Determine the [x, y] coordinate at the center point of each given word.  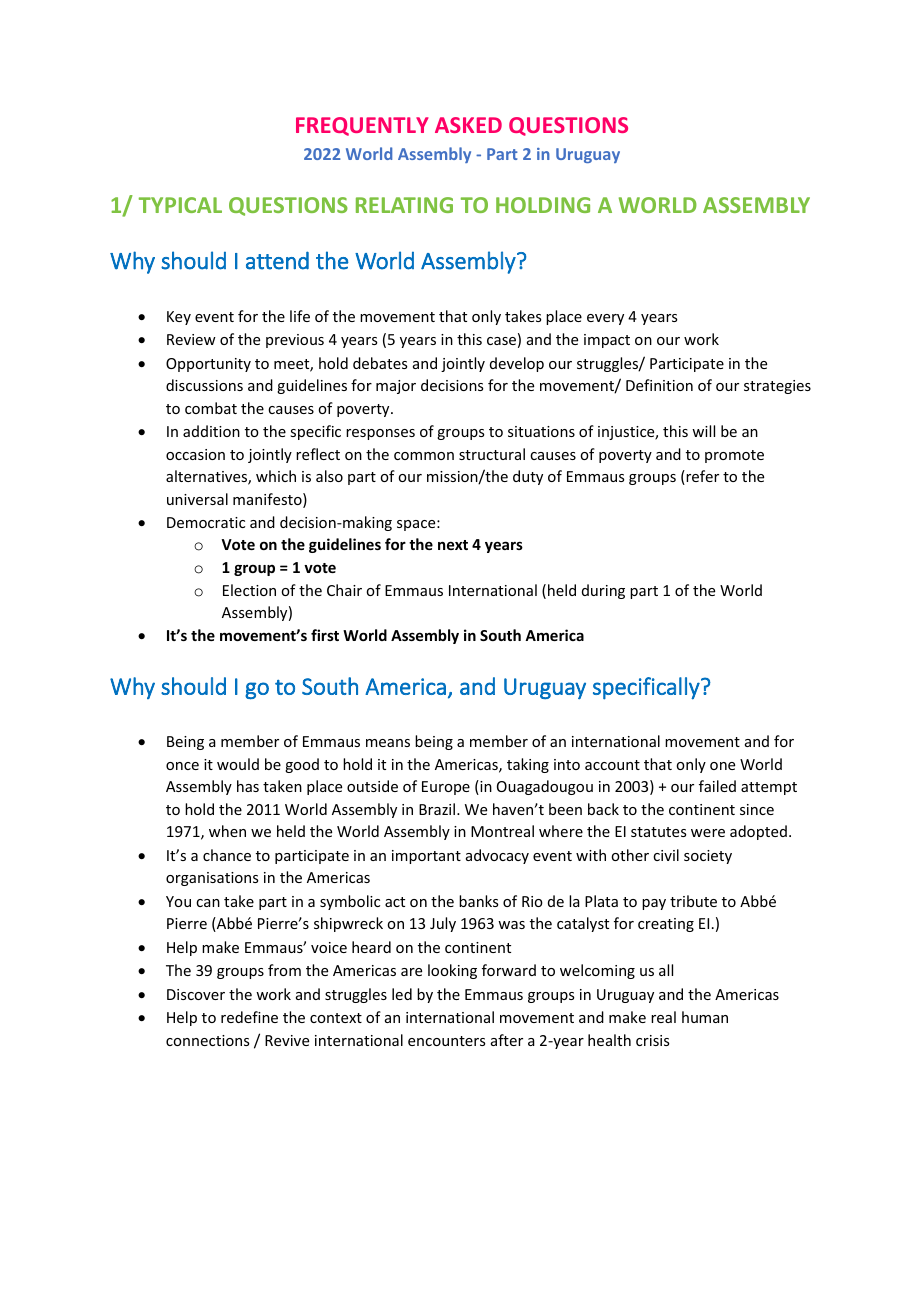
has [248, 786]
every [605, 319]
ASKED [468, 125]
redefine [249, 1017]
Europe [446, 788]
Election [249, 590]
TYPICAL [180, 205]
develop [517, 364]
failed [717, 786]
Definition [659, 385]
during [603, 591]
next [453, 545]
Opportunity [208, 365]
